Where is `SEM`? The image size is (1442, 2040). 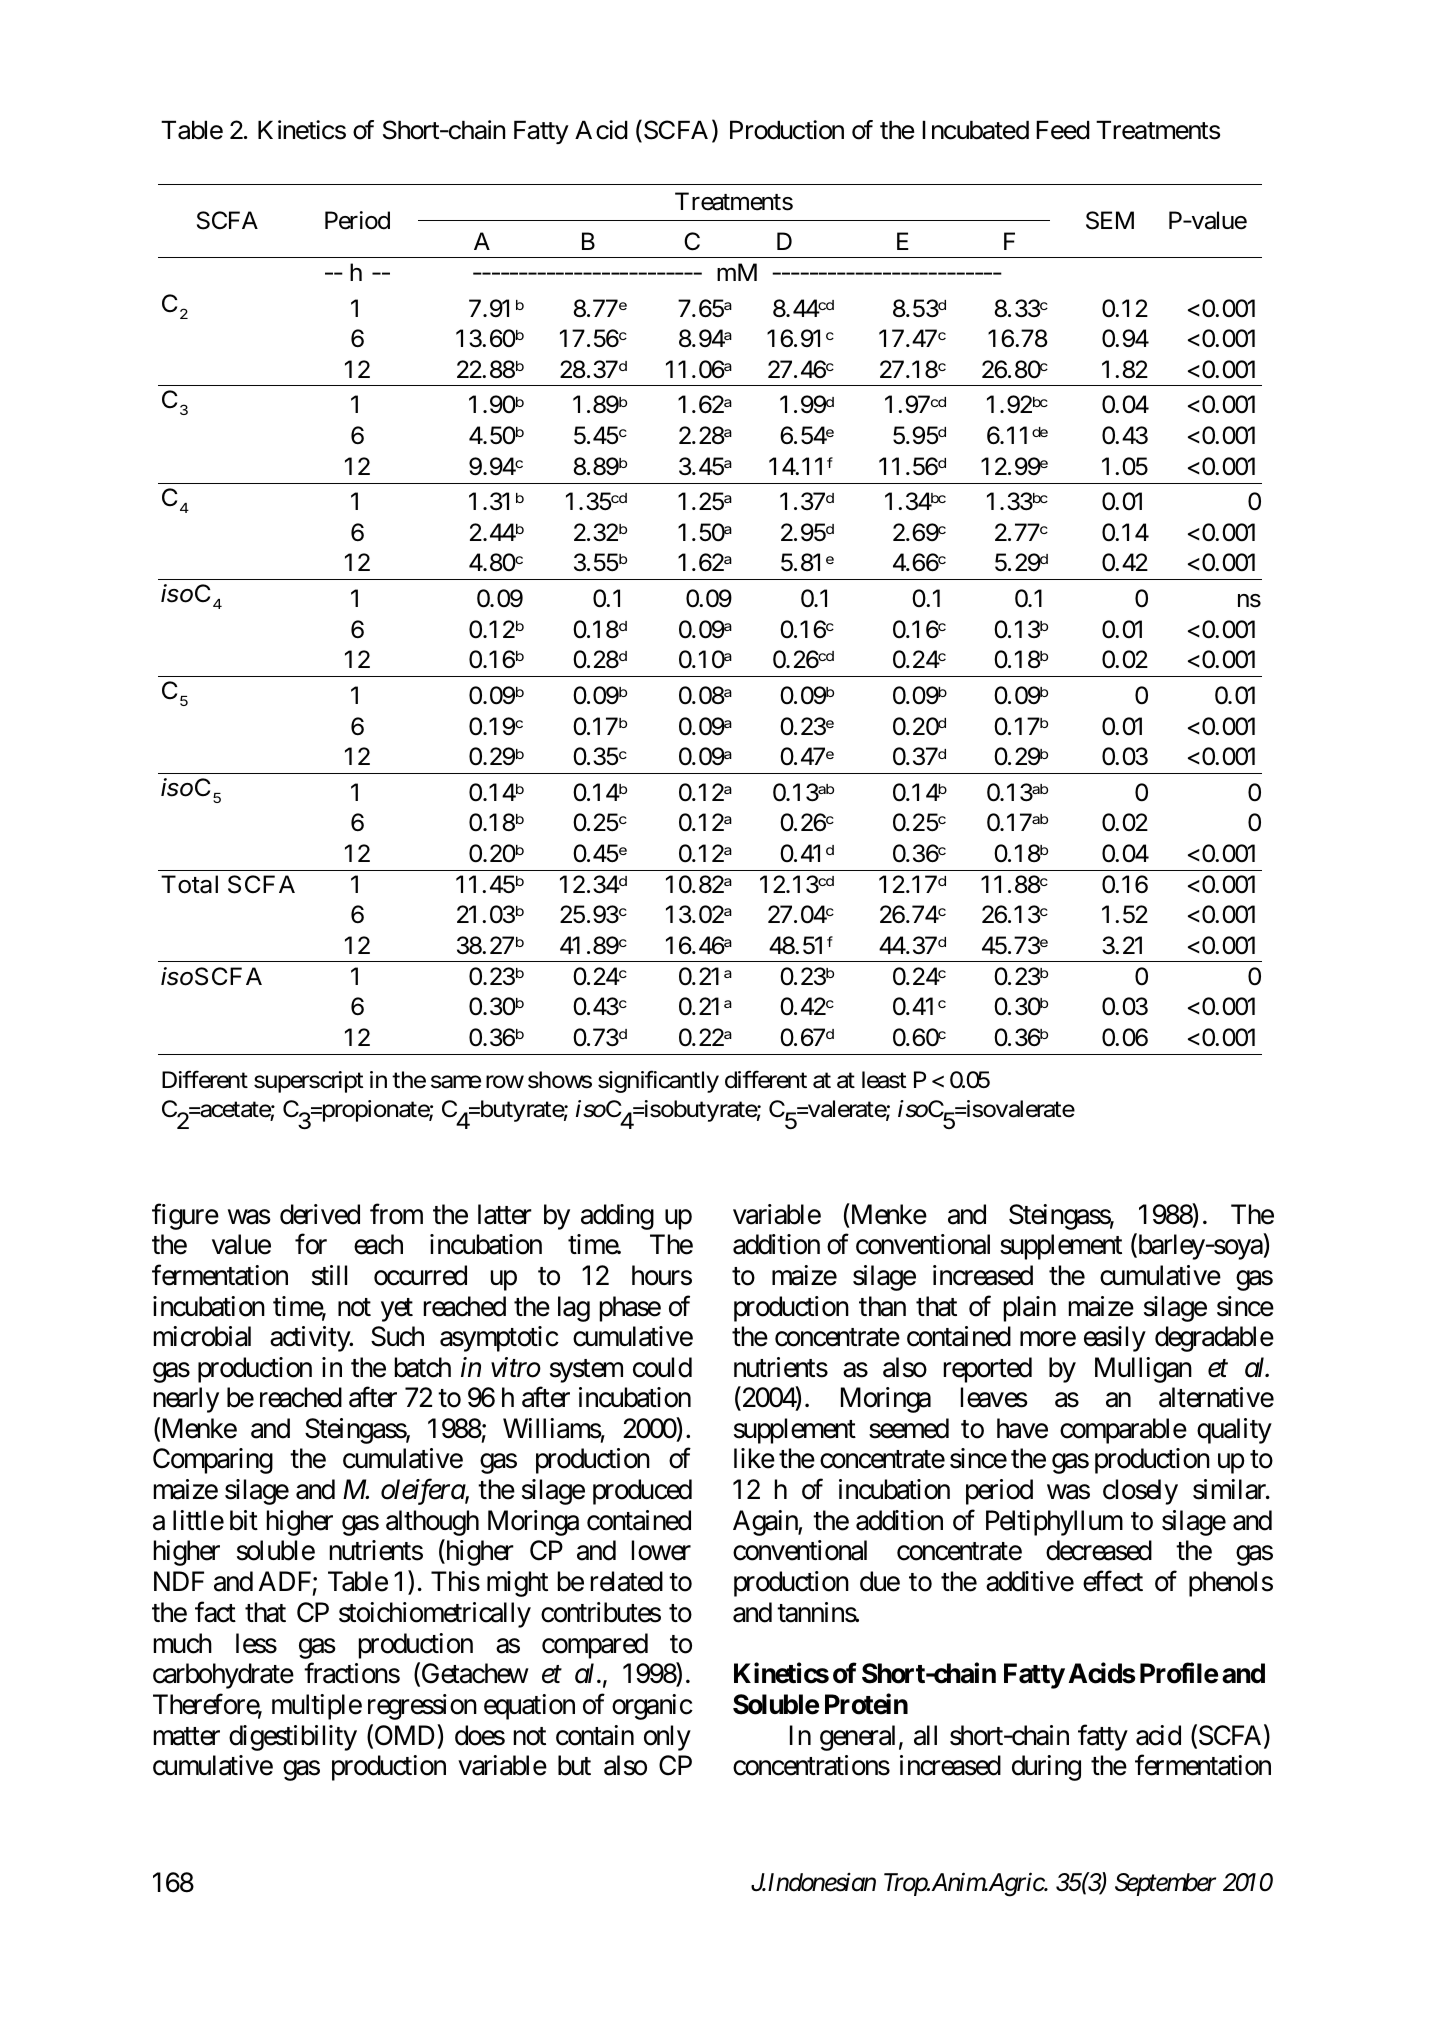 SEM is located at coordinates (1110, 220).
